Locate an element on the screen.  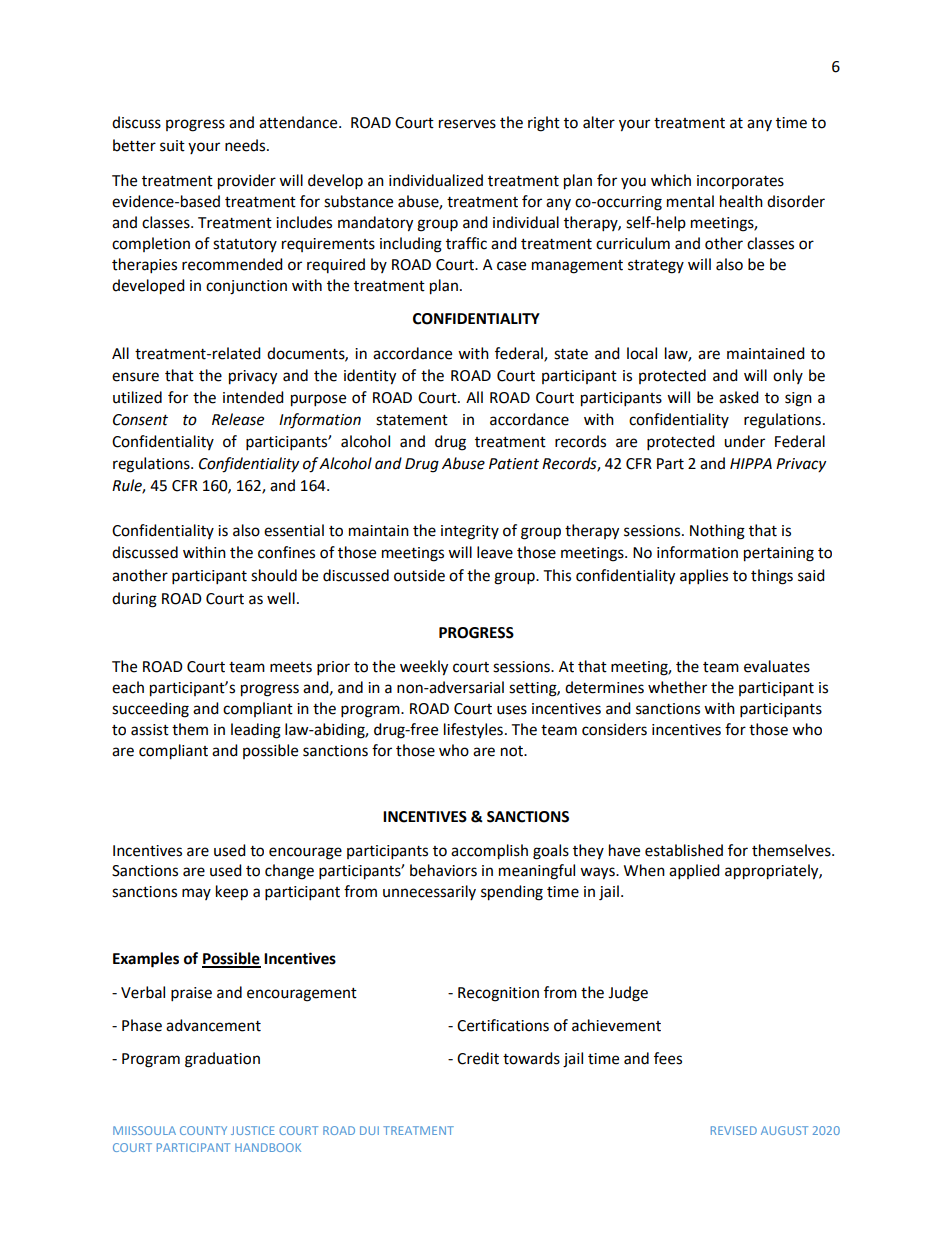
reserves is located at coordinates (467, 124).
